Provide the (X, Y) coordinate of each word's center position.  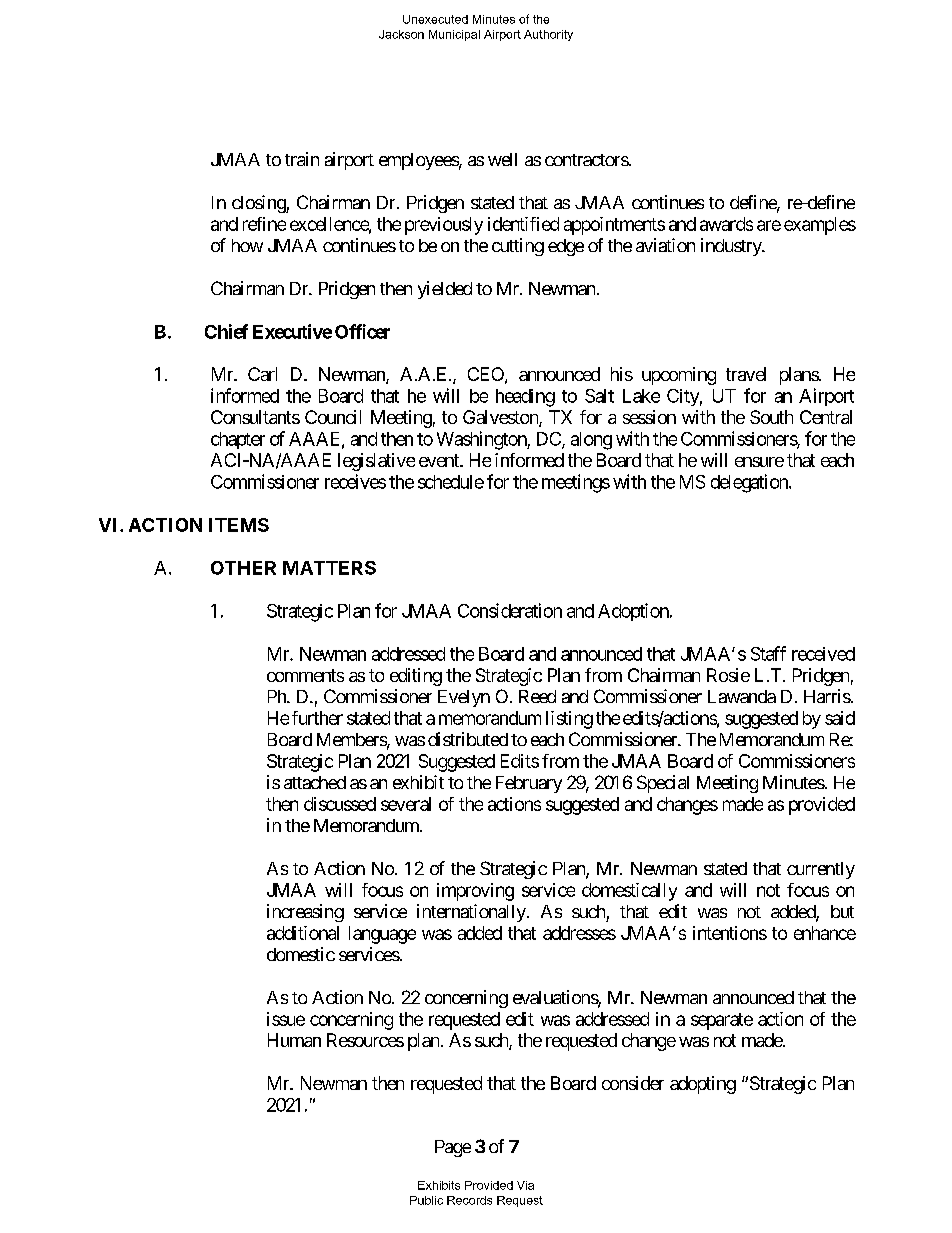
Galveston (501, 418)
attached (315, 782)
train (302, 159)
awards (726, 224)
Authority (548, 35)
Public (426, 1200)
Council (333, 417)
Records (469, 1200)
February (529, 784)
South (771, 417)
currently (821, 870)
